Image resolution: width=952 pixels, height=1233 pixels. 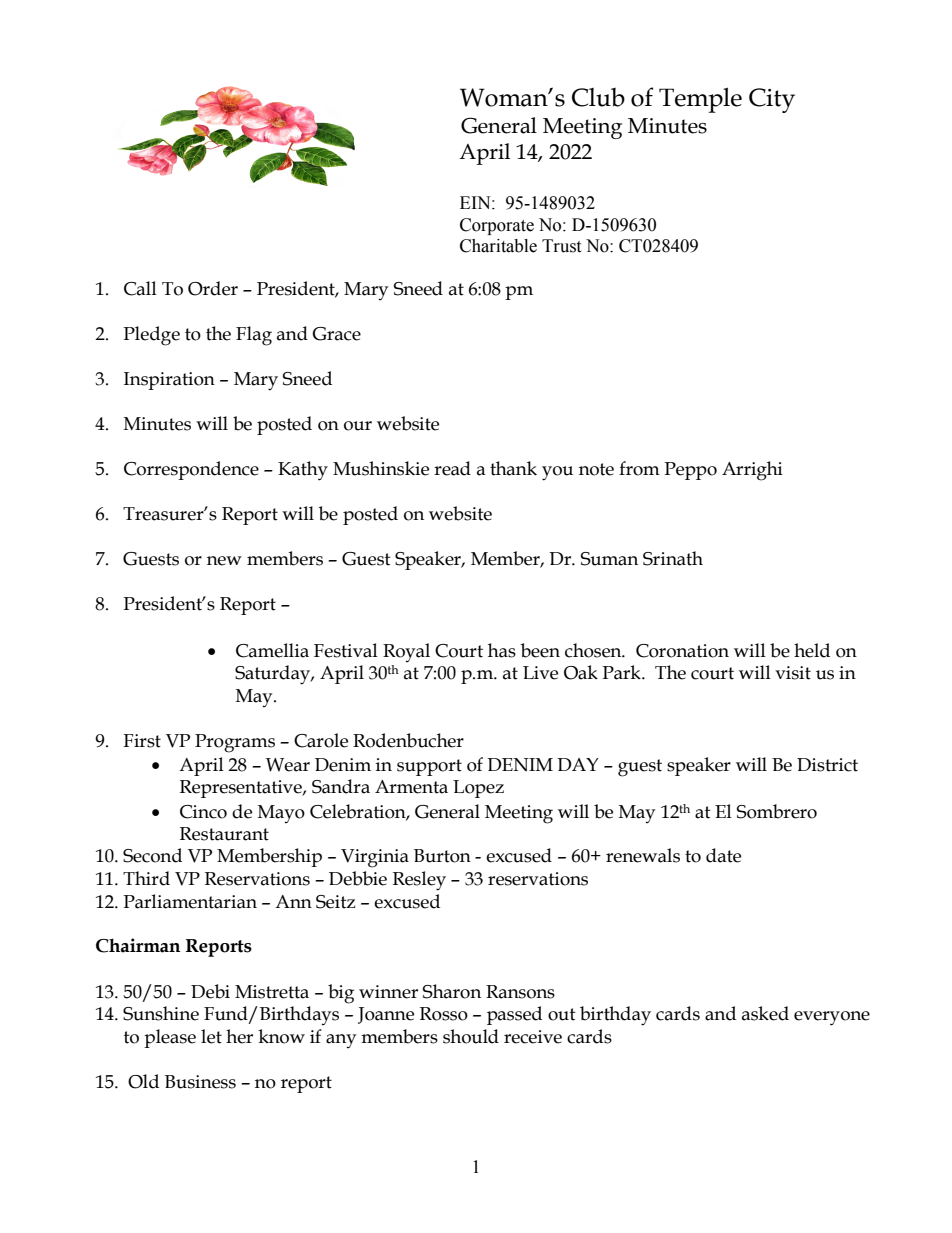 I want to click on Correspondence, so click(x=191, y=470).
